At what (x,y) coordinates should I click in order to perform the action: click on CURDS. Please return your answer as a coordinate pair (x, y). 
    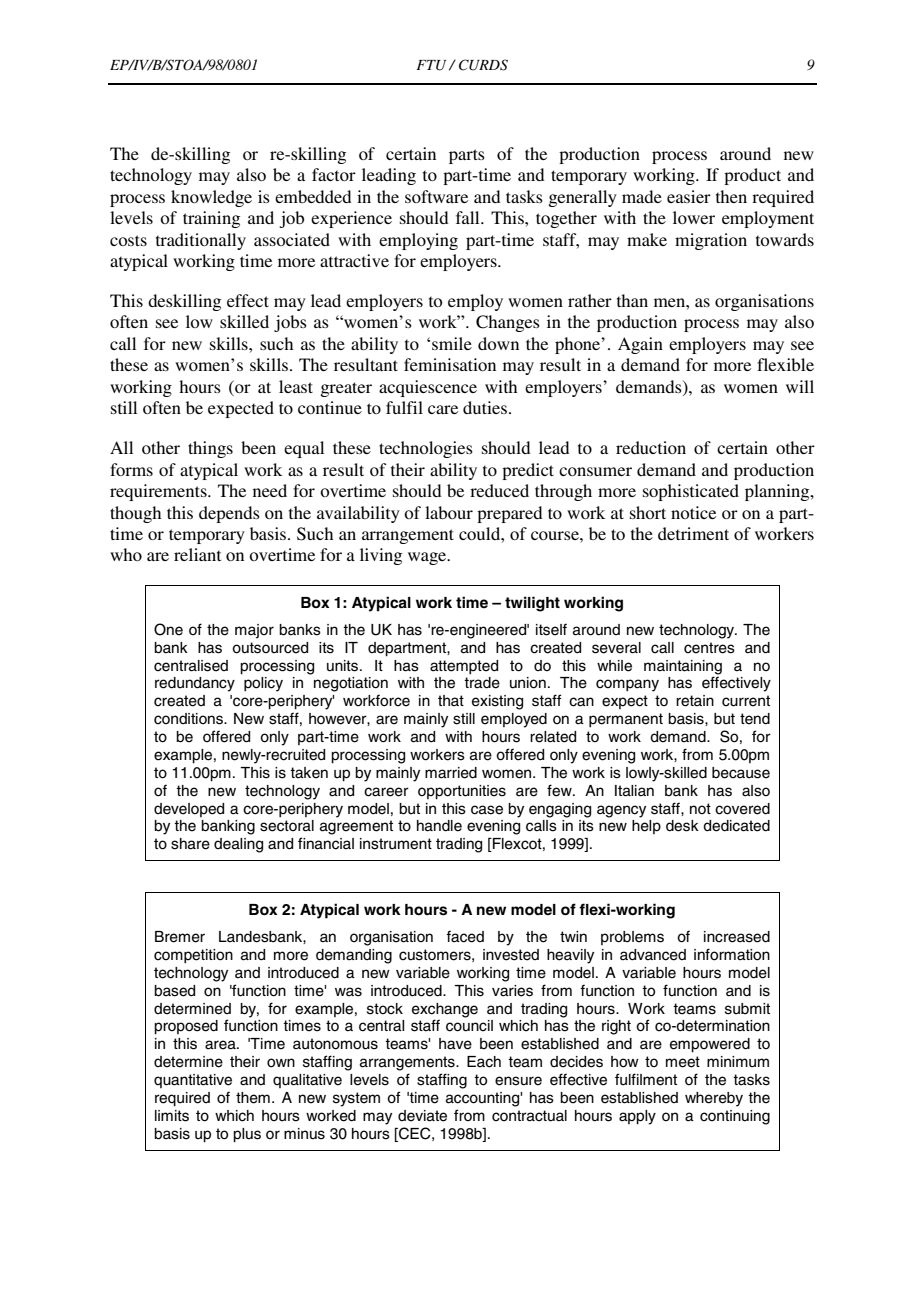
    Looking at the image, I should click on (483, 65).
